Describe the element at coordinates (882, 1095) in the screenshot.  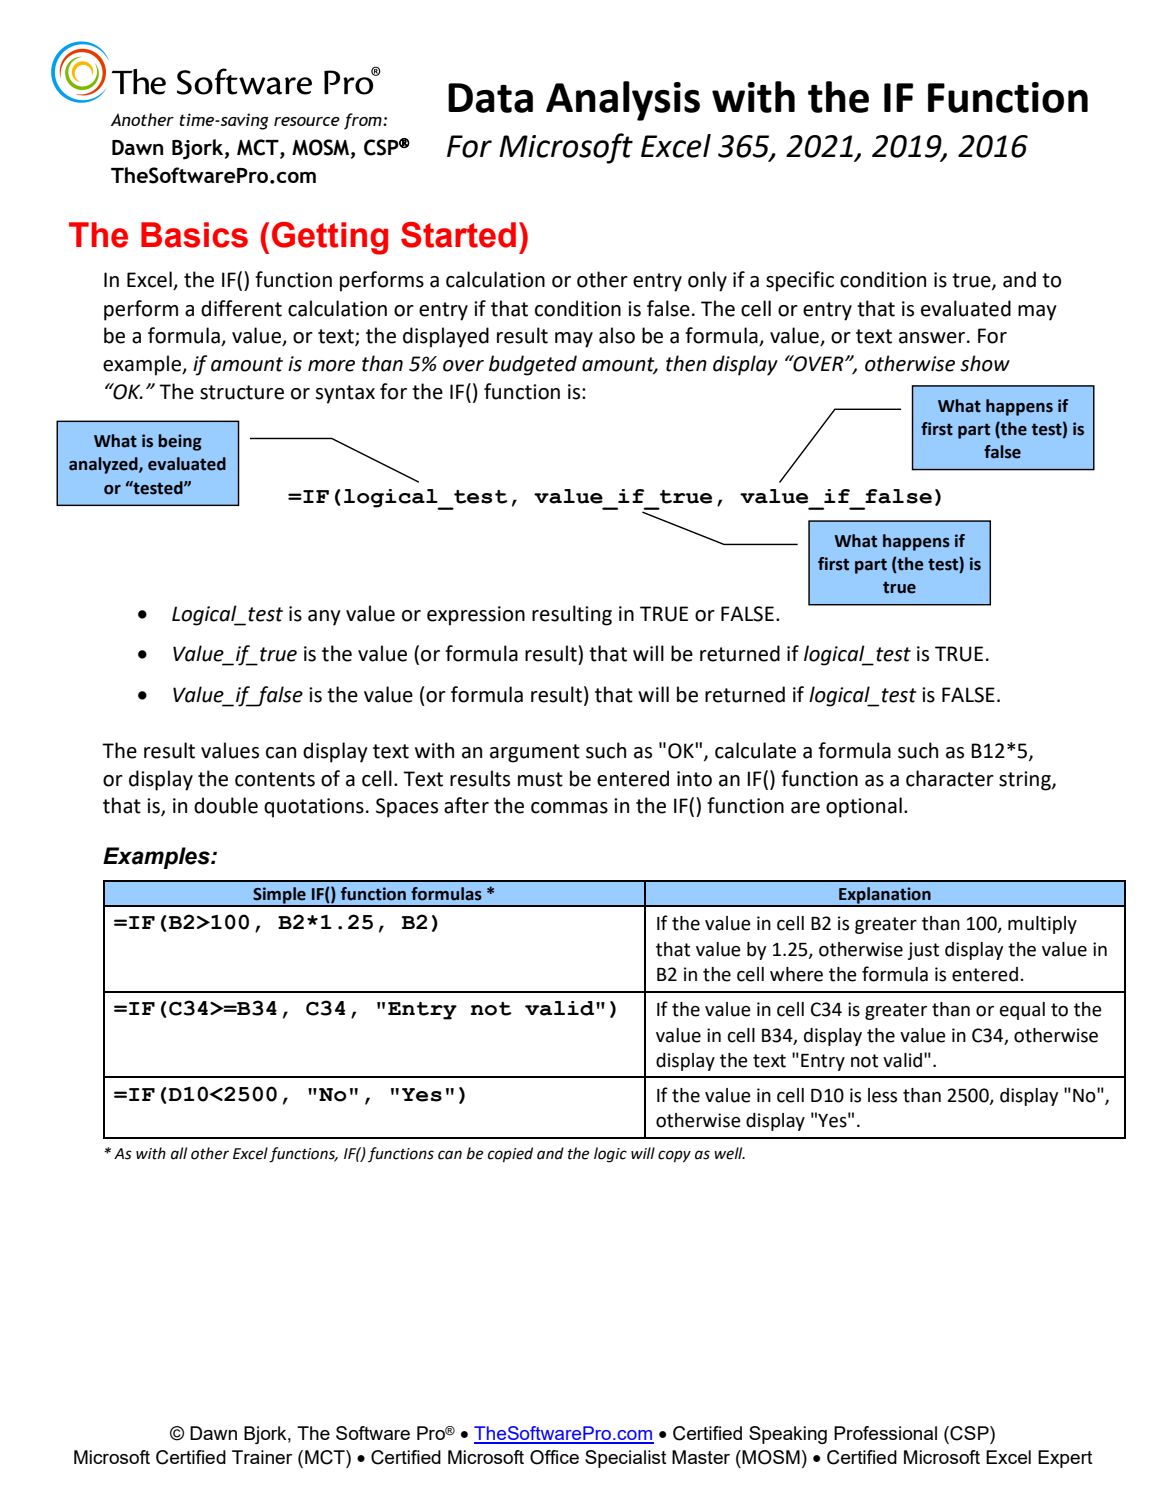
I see `less` at that location.
